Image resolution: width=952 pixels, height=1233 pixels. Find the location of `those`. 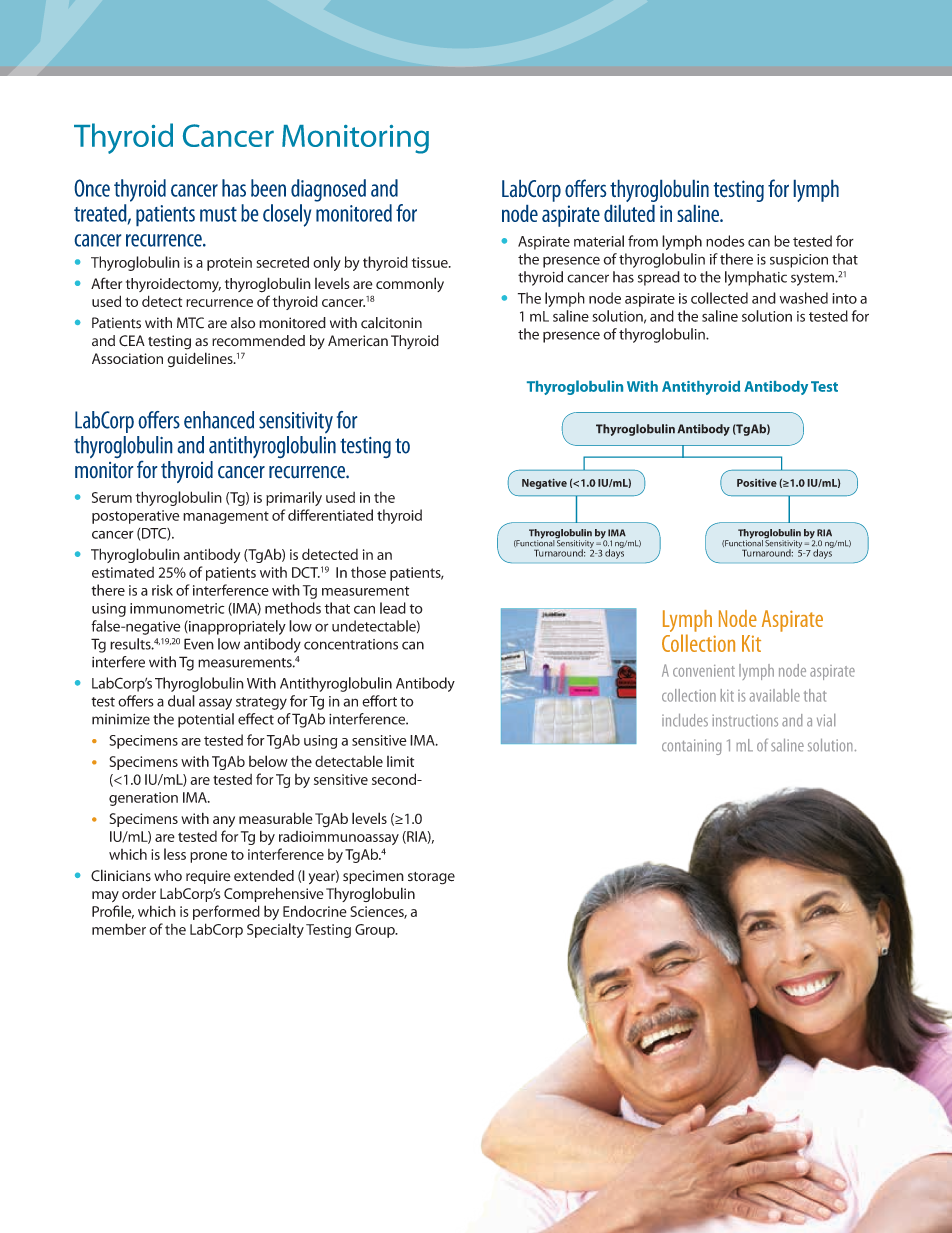

those is located at coordinates (368, 572).
